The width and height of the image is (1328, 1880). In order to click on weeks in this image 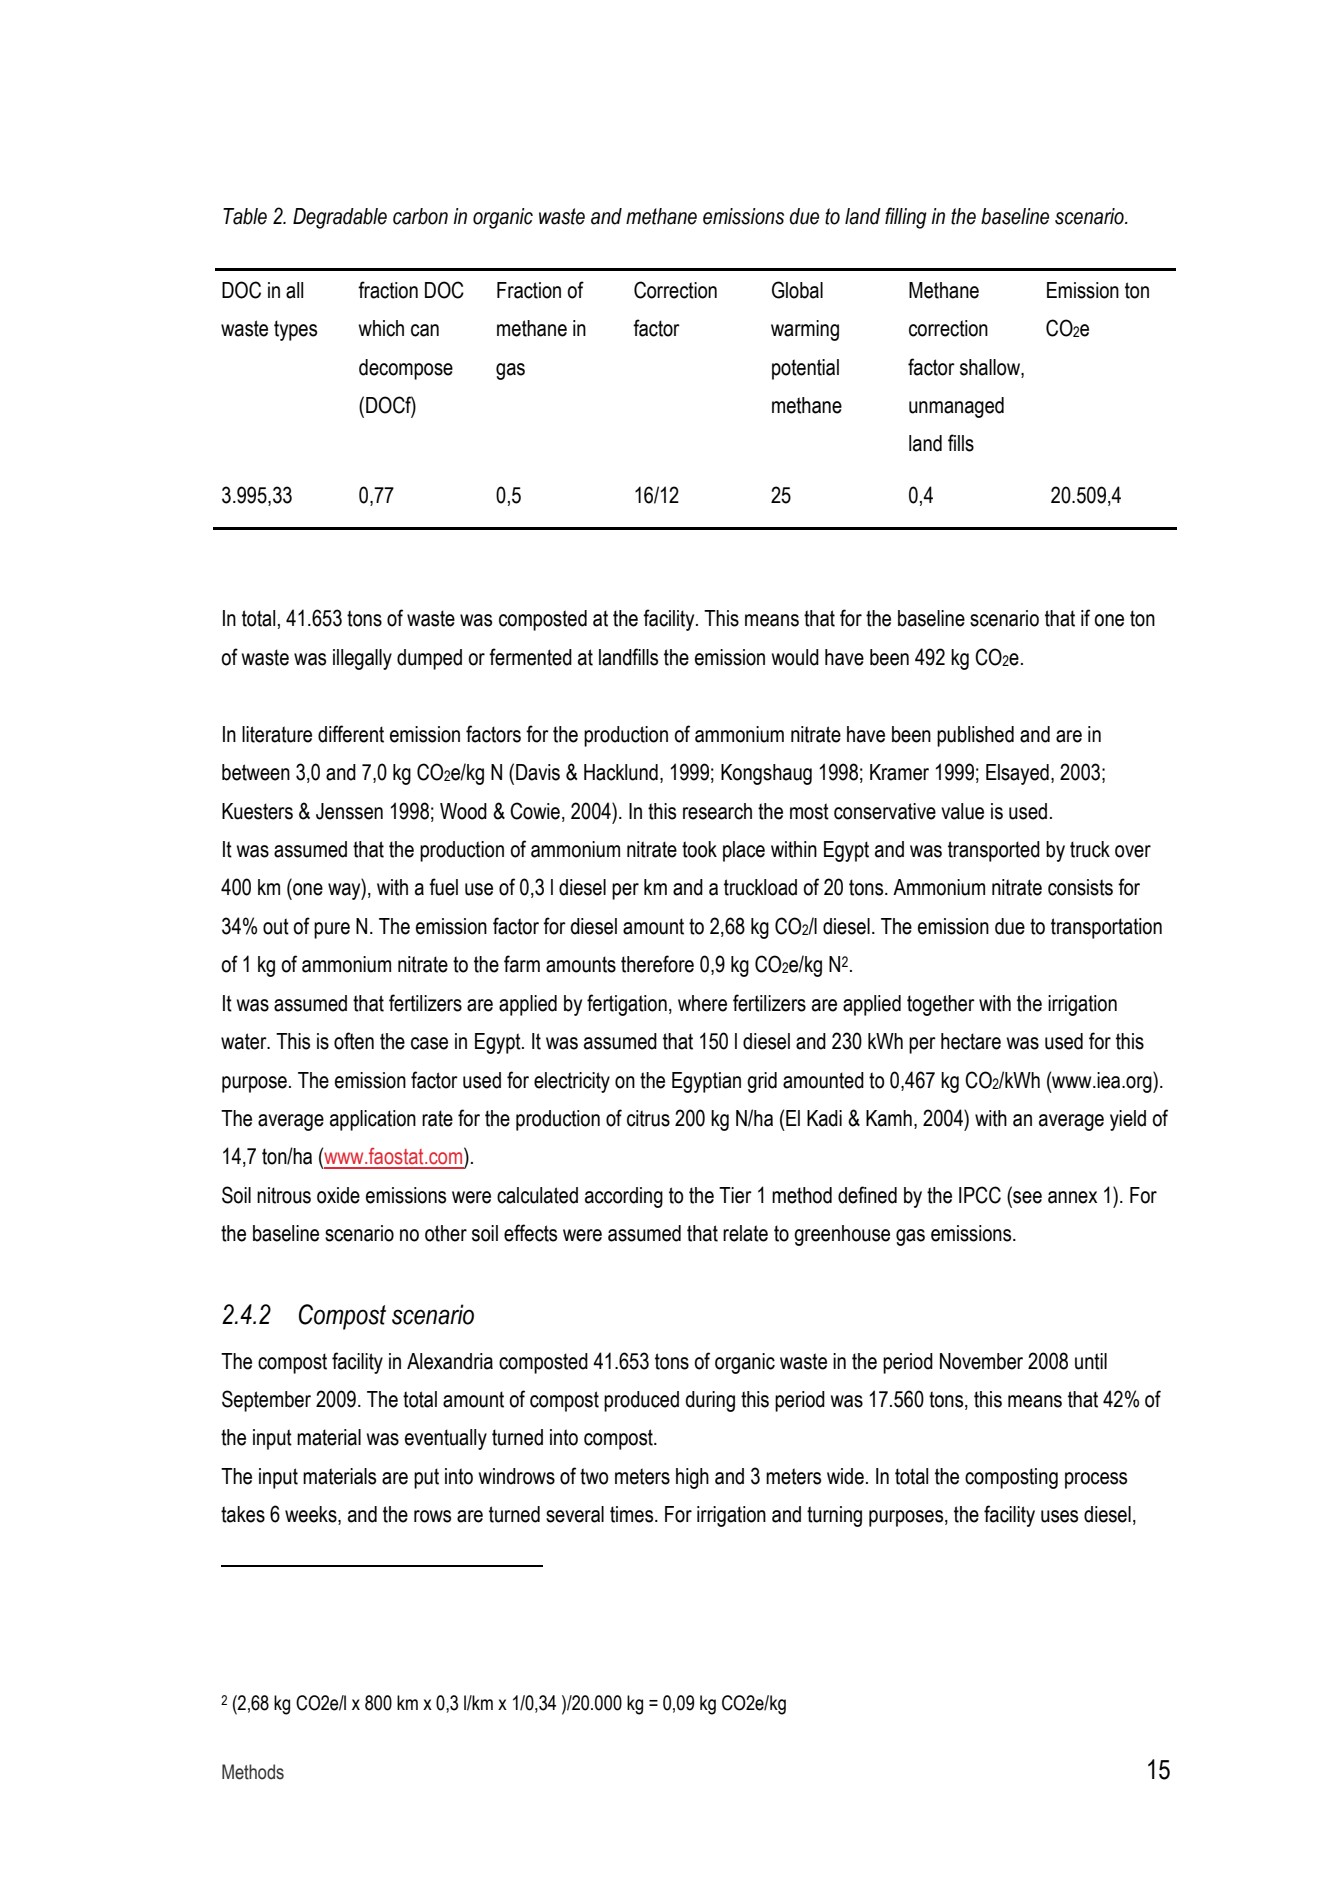, I will do `click(312, 1515)`.
